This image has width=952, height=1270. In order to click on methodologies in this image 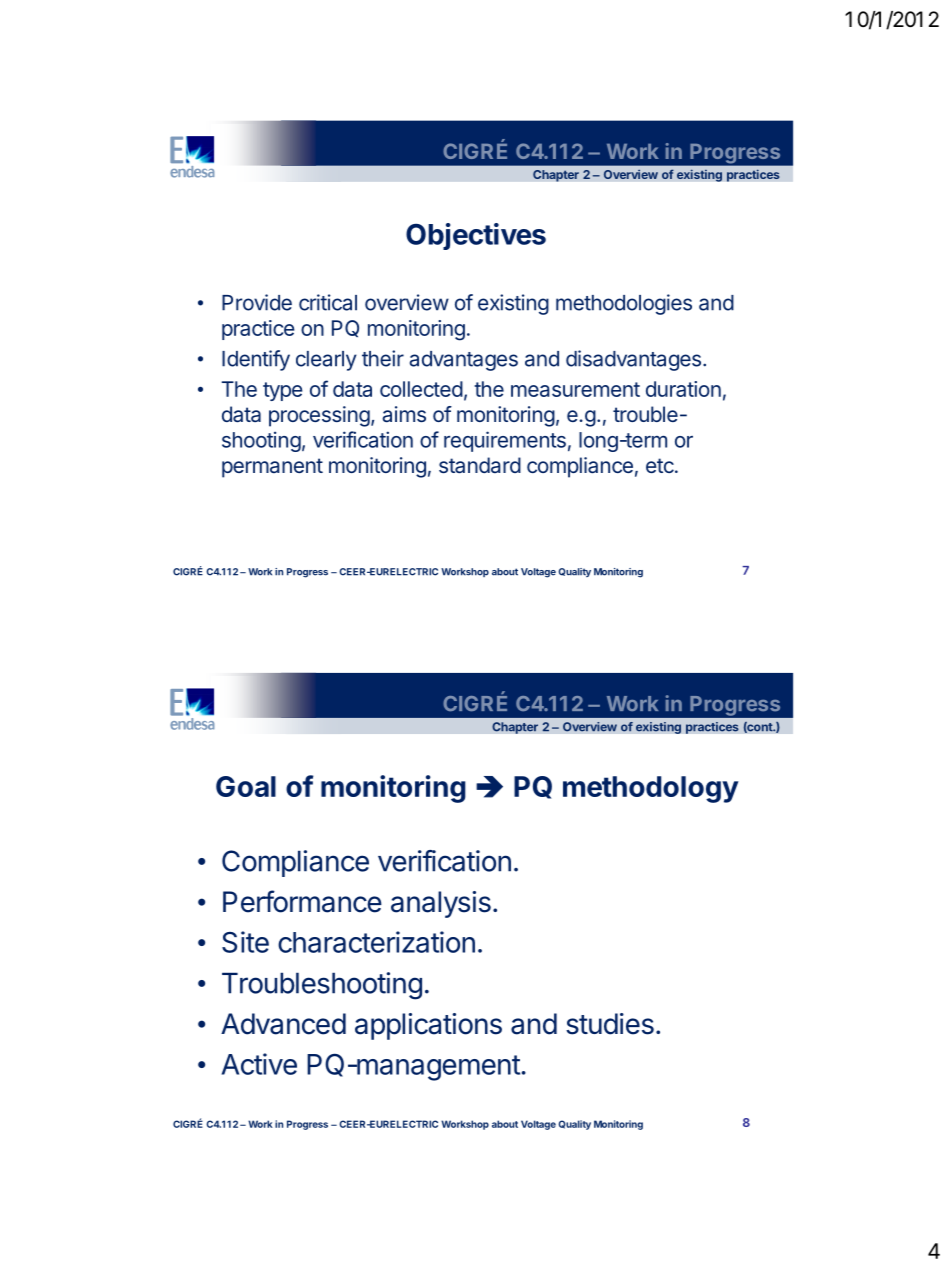, I will do `click(624, 304)`.
